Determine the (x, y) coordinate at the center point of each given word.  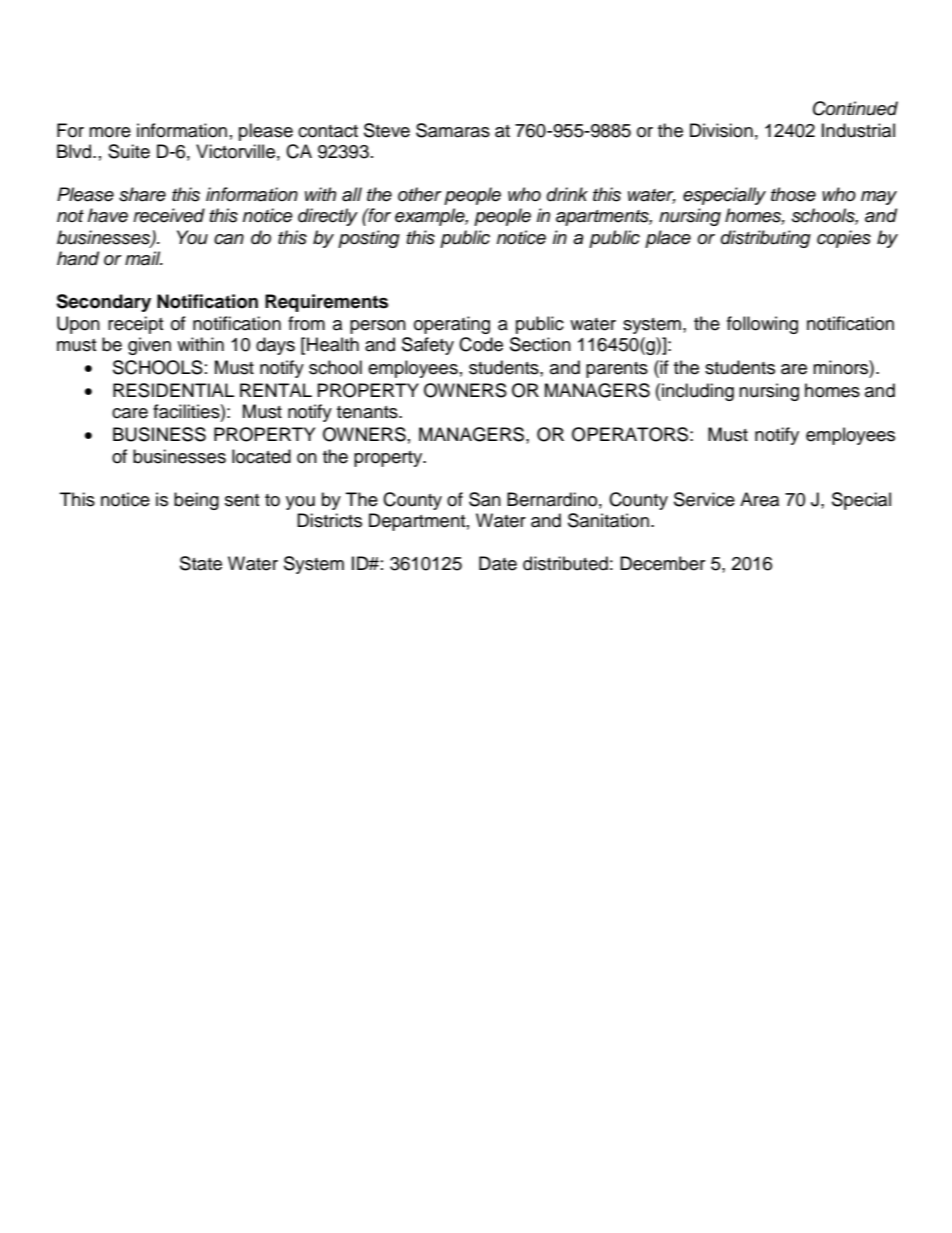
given (149, 346)
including (698, 392)
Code (481, 344)
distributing (766, 239)
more (110, 132)
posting (369, 239)
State (201, 563)
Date (498, 563)
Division (721, 130)
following (762, 325)
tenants (368, 412)
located (261, 456)
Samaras (453, 130)
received (169, 215)
